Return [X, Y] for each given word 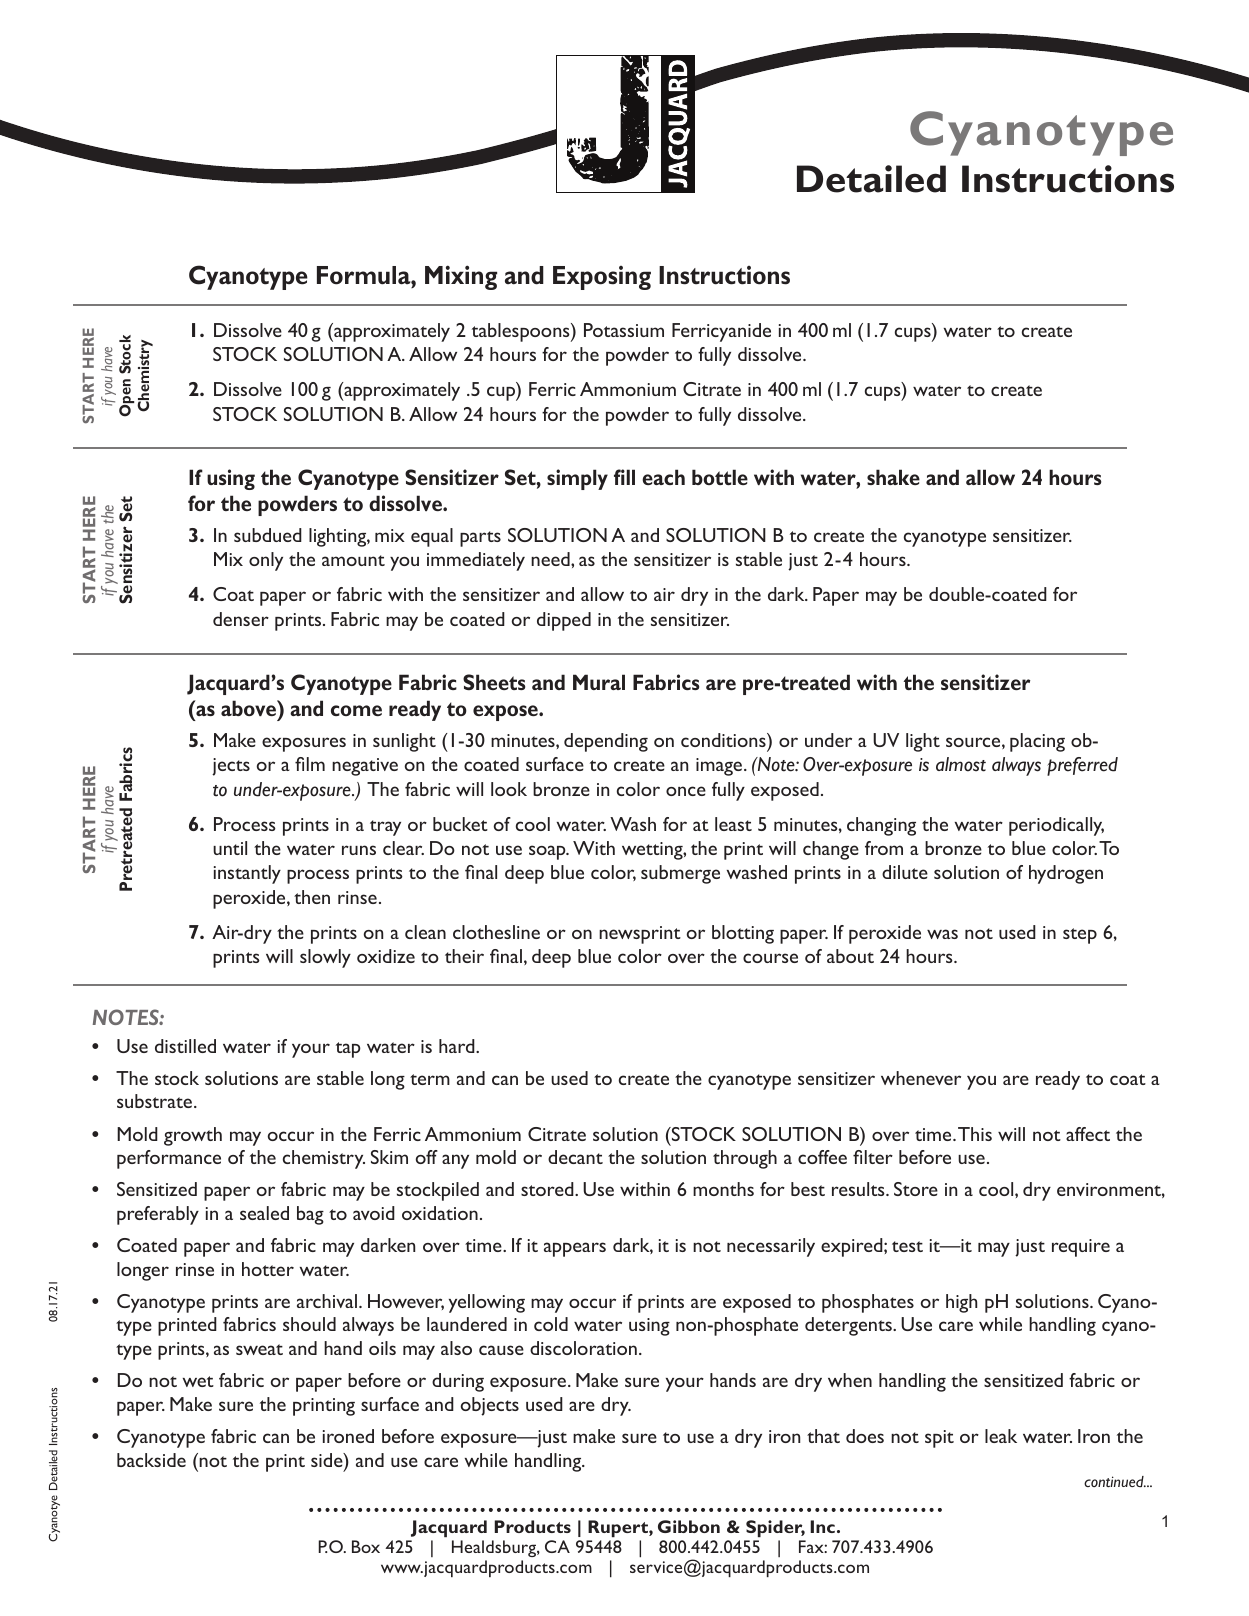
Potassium [624, 330]
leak [1001, 1436]
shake [893, 477]
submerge [680, 874]
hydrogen [1066, 874]
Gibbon [689, 1526]
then [312, 897]
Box [366, 1546]
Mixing [461, 277]
